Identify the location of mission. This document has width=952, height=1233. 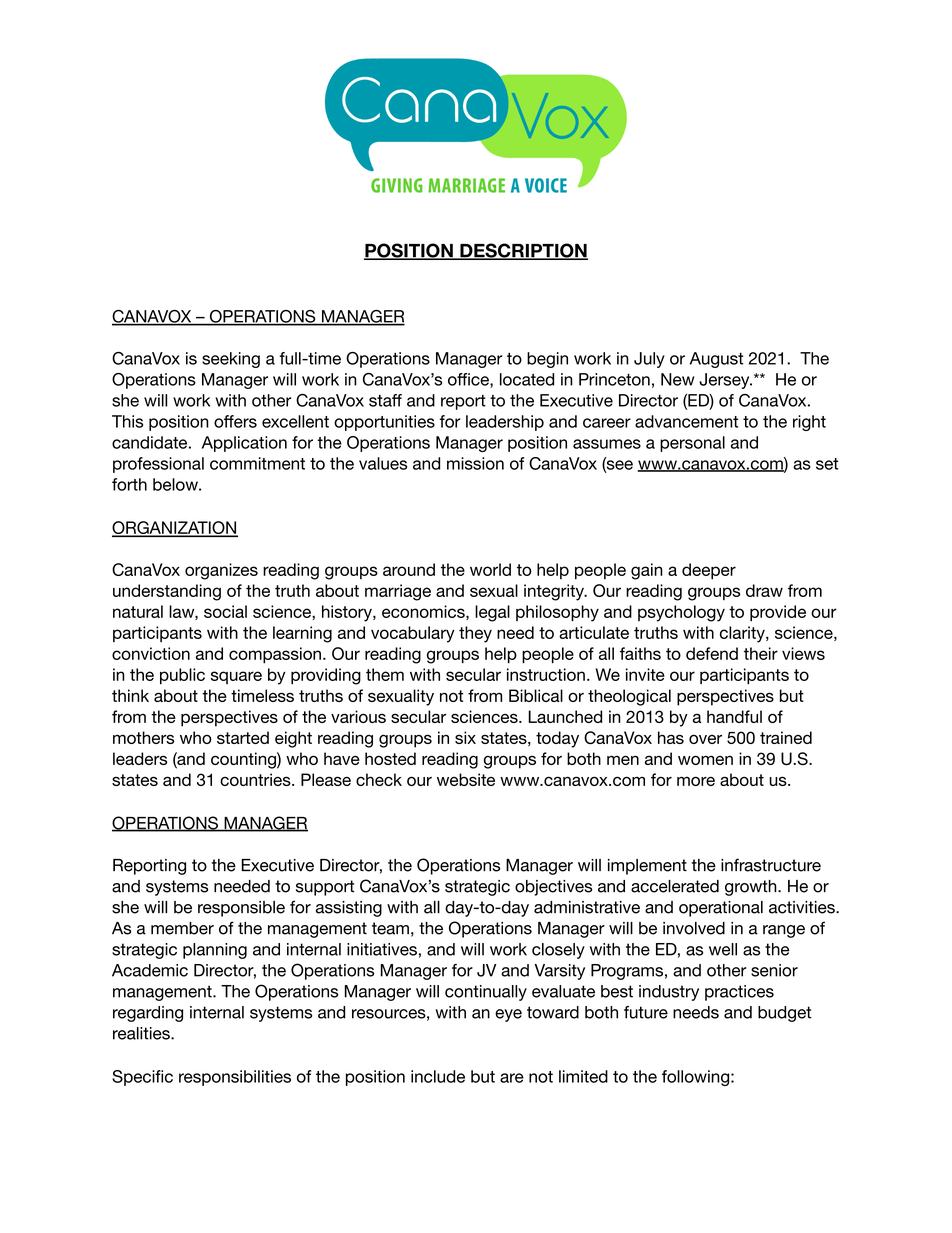
(475, 463).
